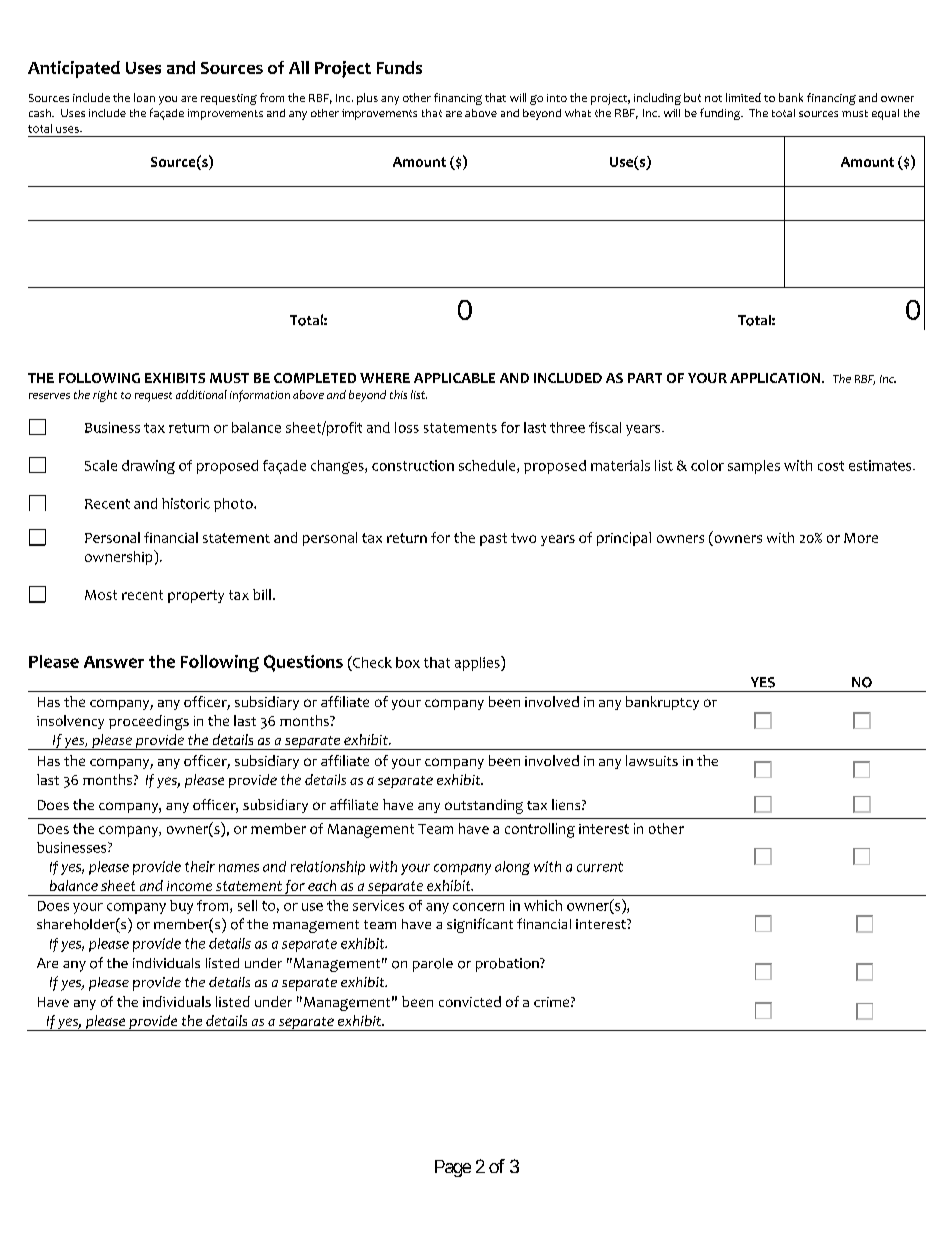 The width and height of the screenshot is (952, 1233). I want to click on right, so click(105, 396).
